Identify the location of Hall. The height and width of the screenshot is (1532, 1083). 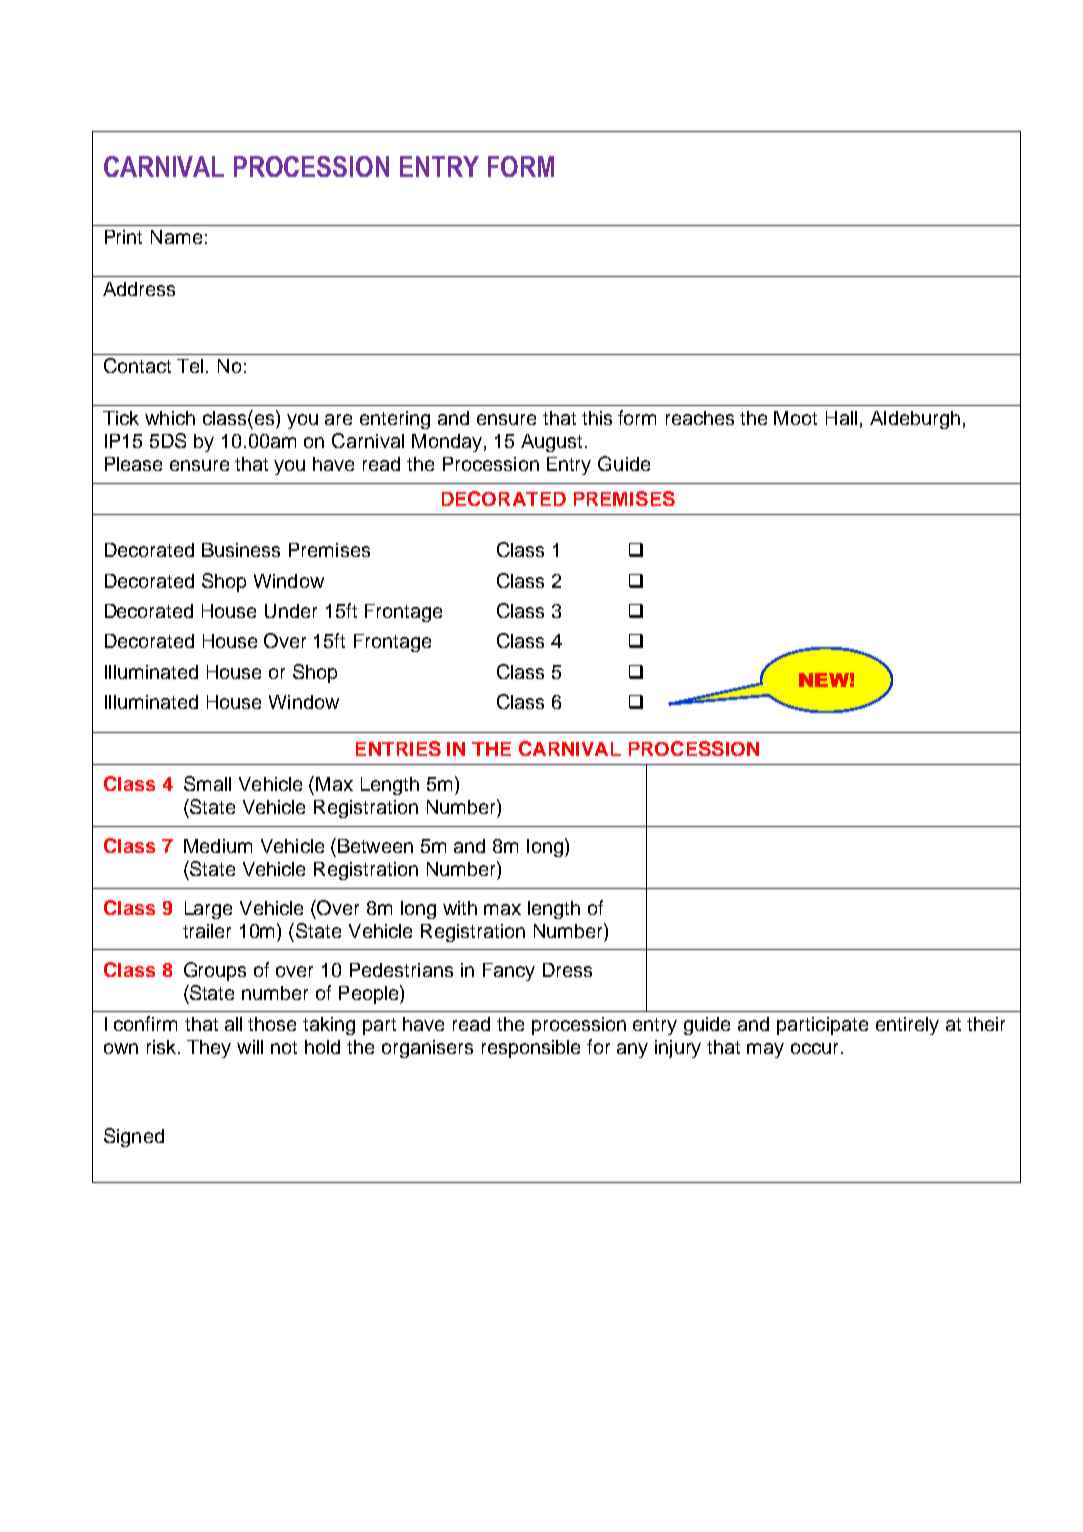
(841, 418).
